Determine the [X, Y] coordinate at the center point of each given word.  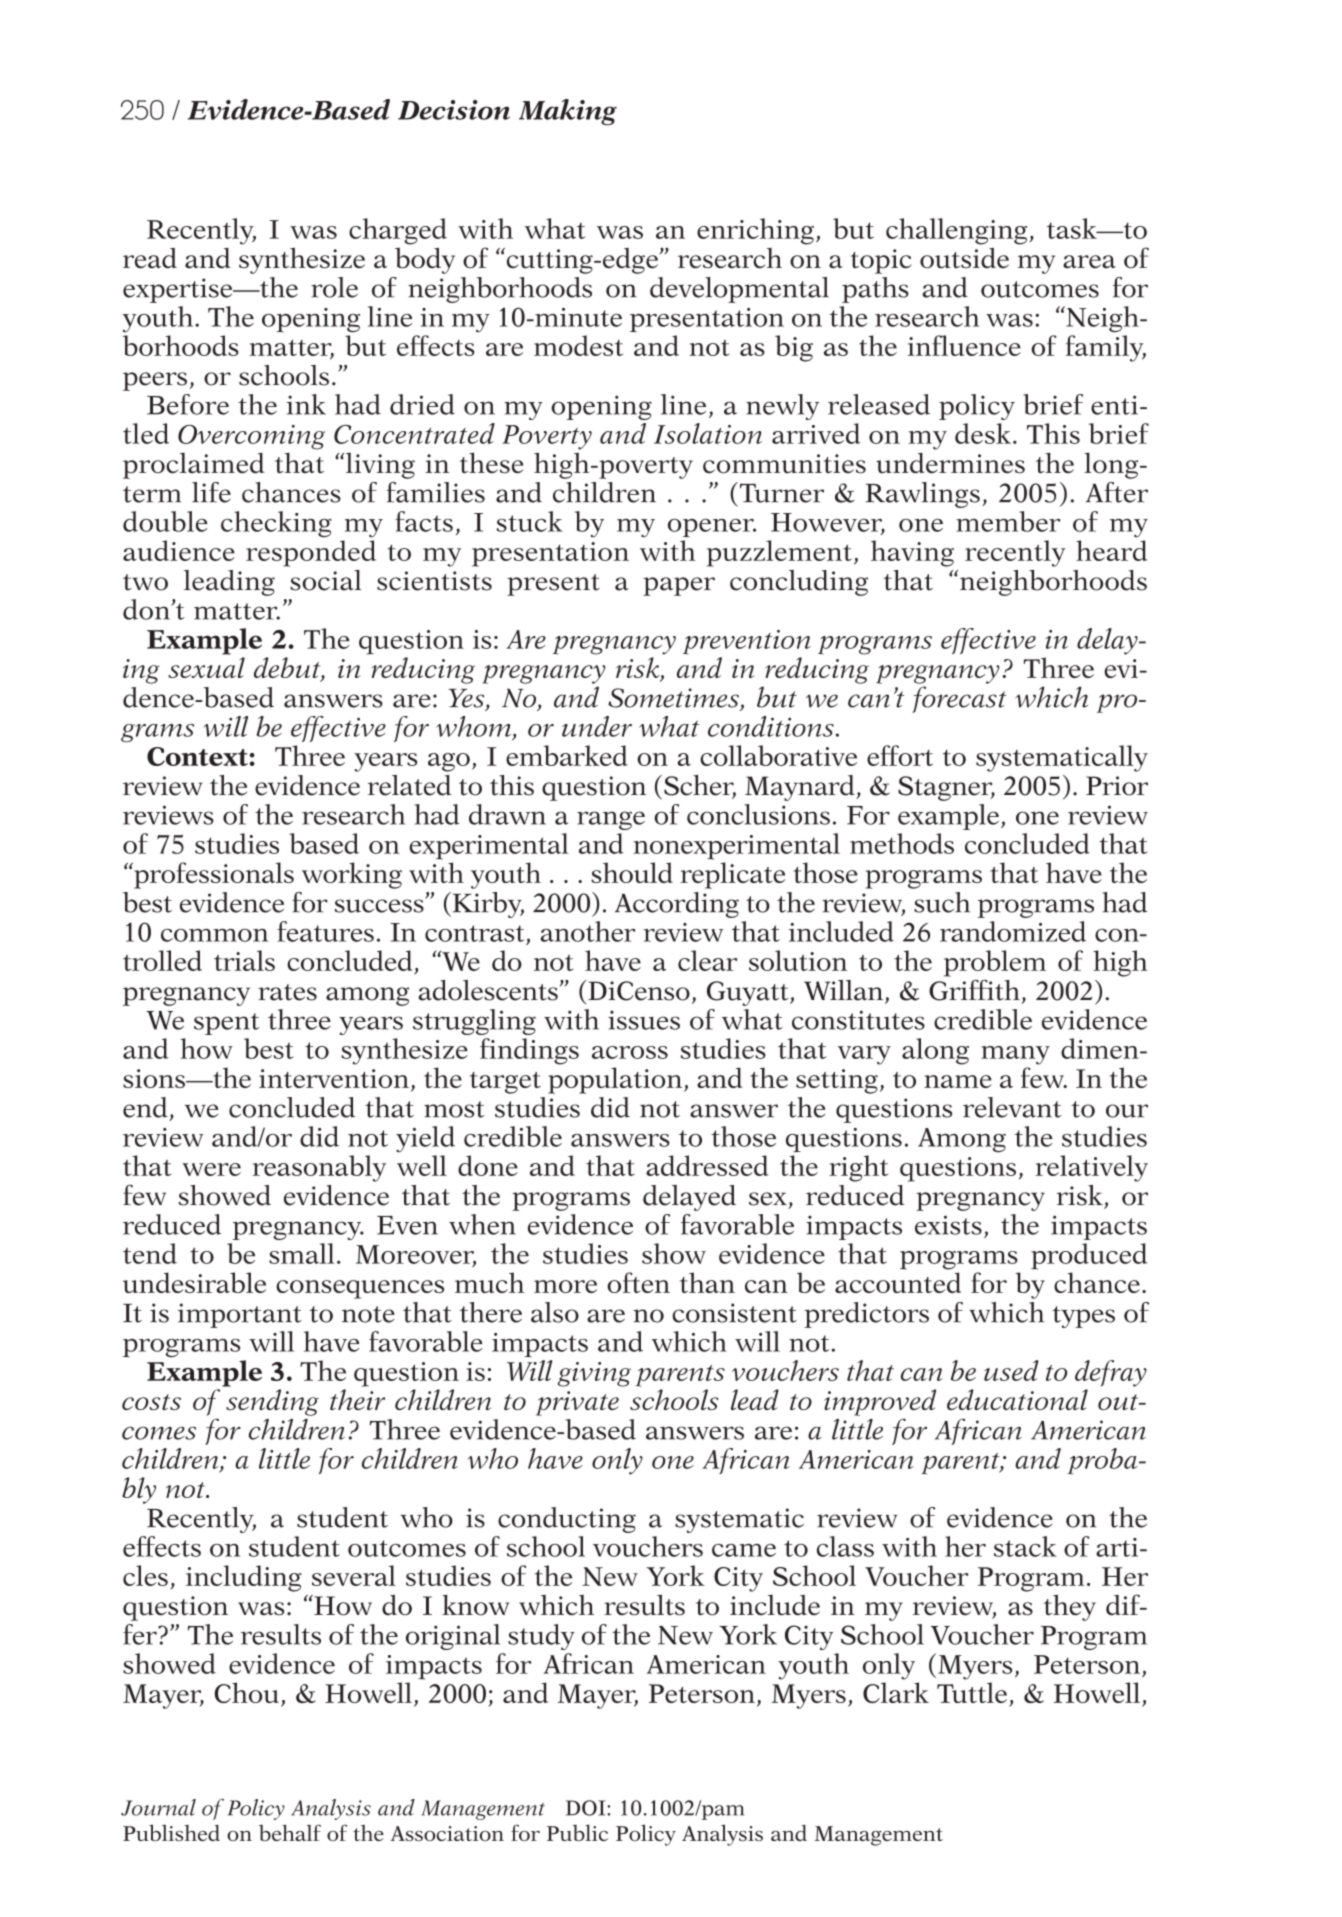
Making [568, 112]
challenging [958, 231]
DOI [587, 1808]
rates [287, 992]
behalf [290, 1832]
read [150, 258]
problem [995, 963]
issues [644, 1020]
